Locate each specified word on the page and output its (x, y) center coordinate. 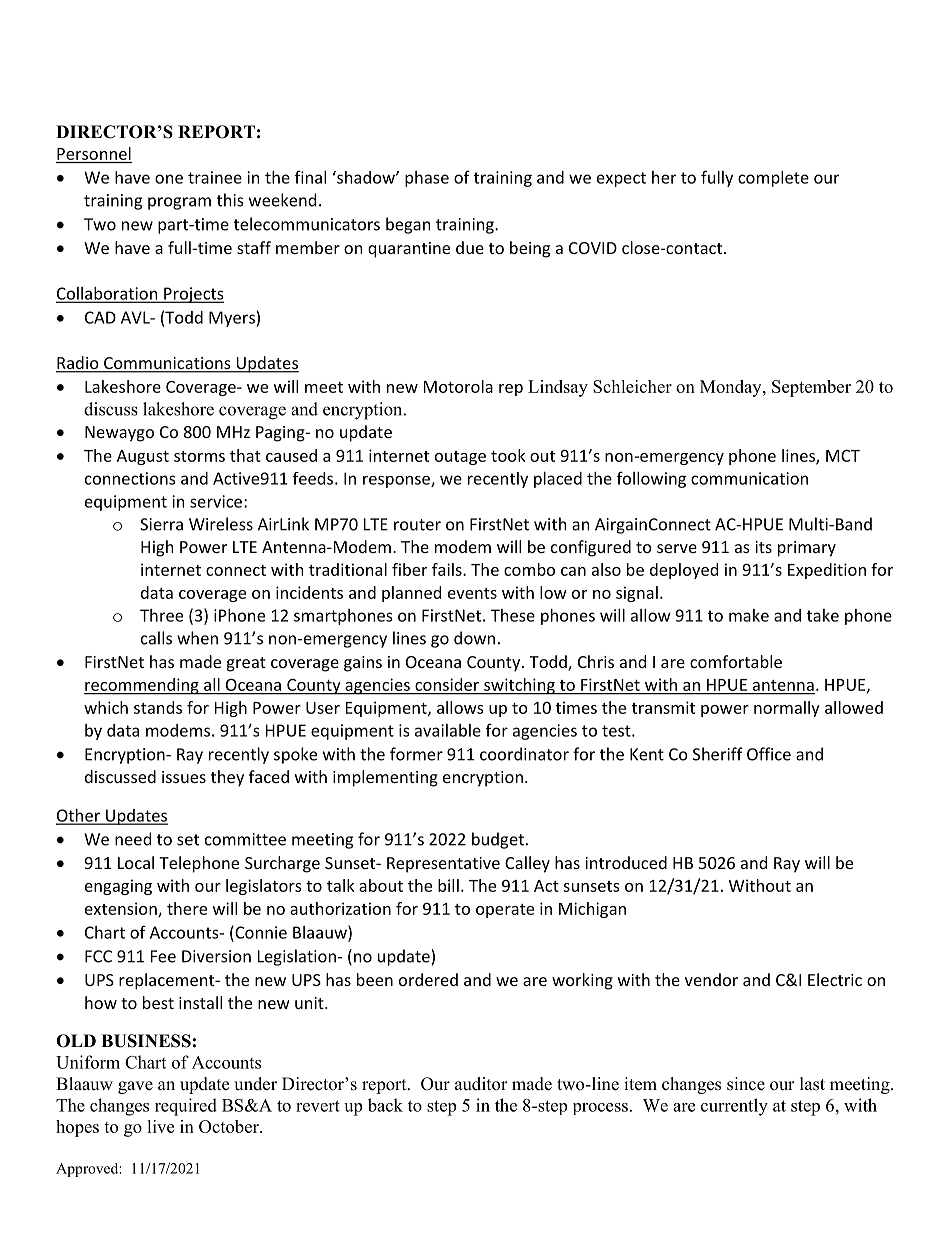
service (216, 501)
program (179, 203)
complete (773, 179)
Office (769, 754)
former (416, 754)
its (763, 547)
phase (427, 179)
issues (184, 777)
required (186, 1107)
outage (460, 458)
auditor (481, 1084)
